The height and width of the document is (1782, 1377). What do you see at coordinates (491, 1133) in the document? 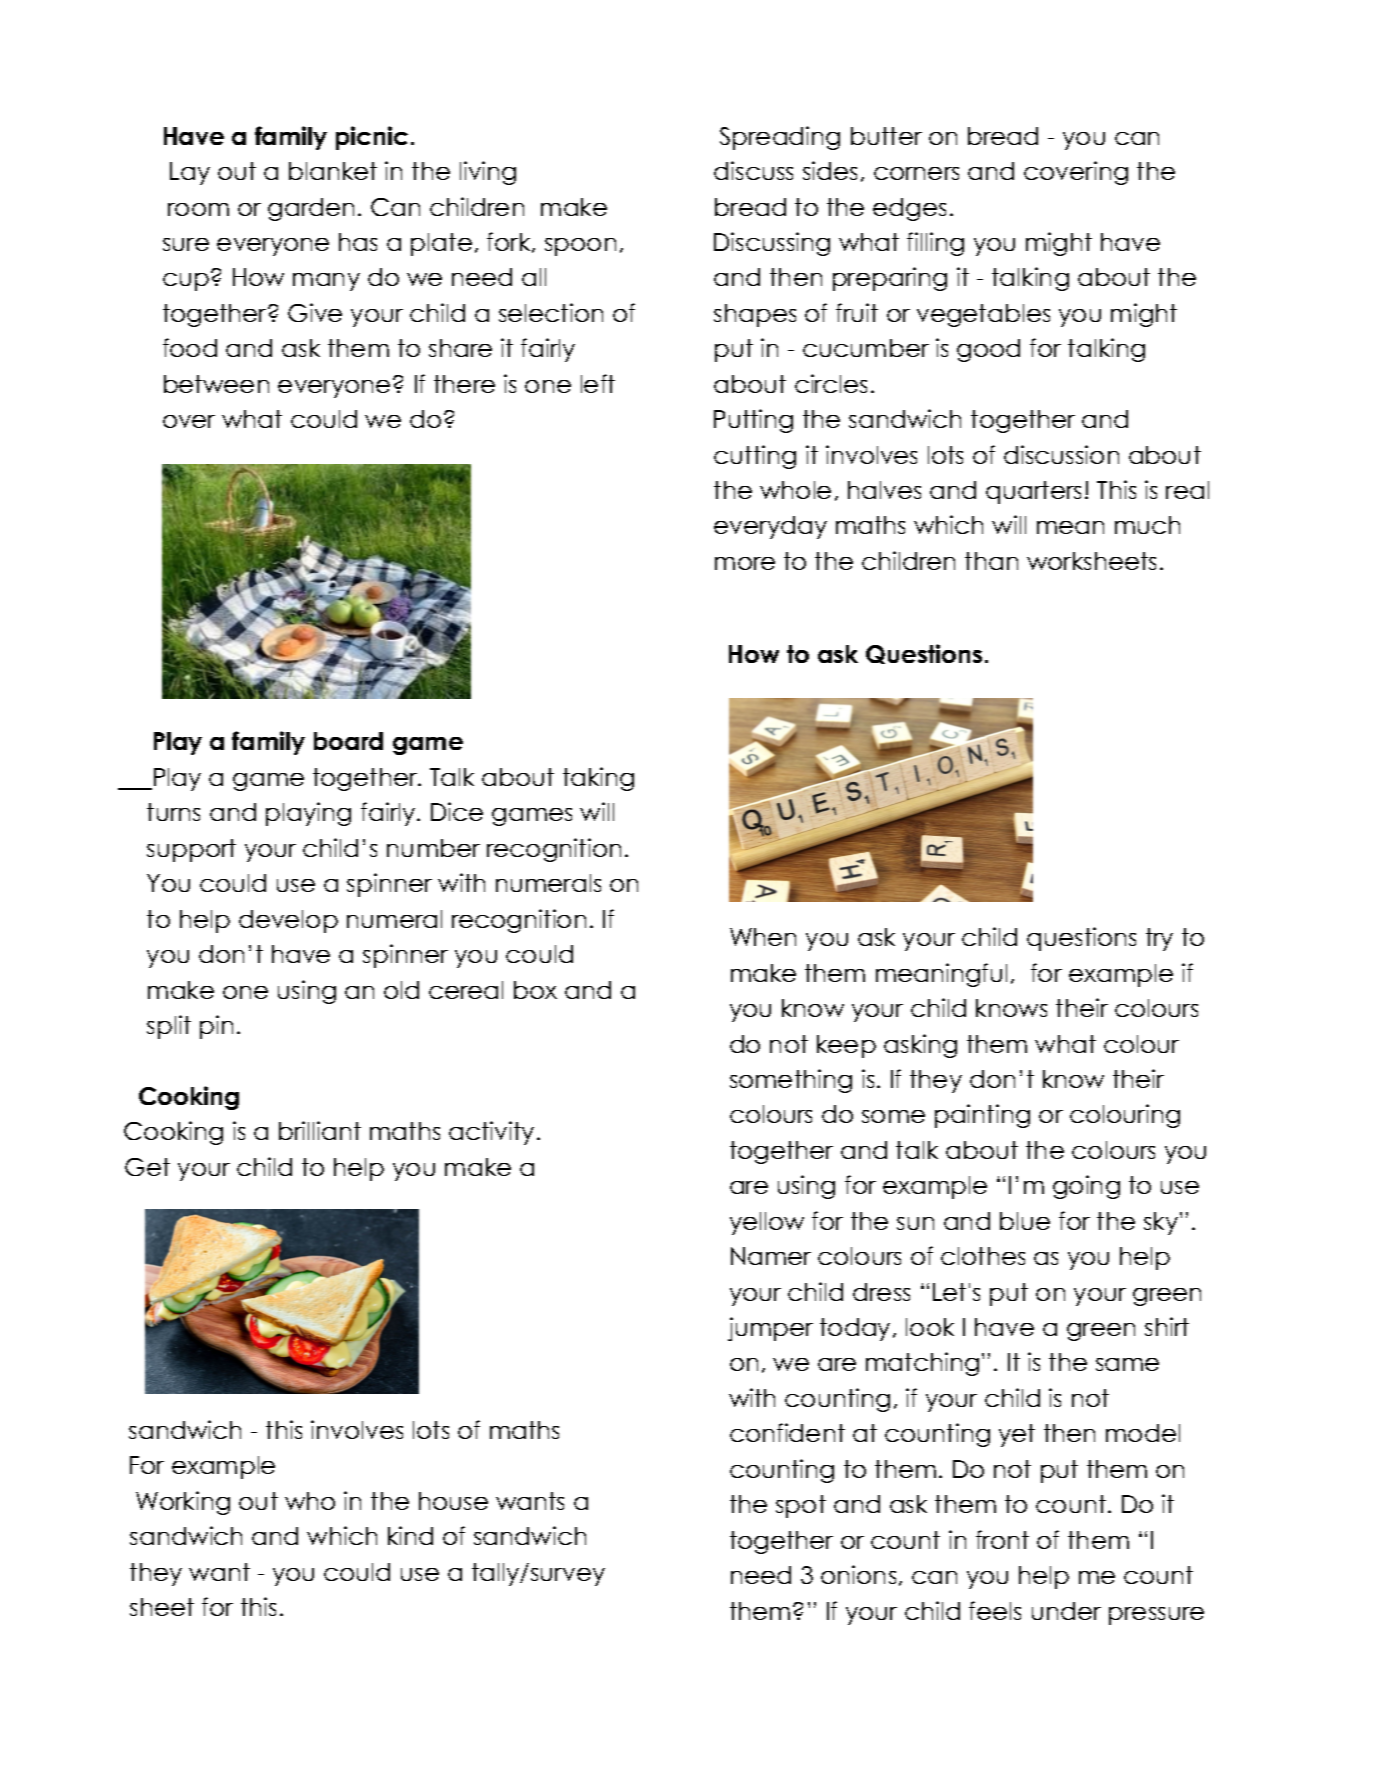
I see `activity` at bounding box center [491, 1133].
